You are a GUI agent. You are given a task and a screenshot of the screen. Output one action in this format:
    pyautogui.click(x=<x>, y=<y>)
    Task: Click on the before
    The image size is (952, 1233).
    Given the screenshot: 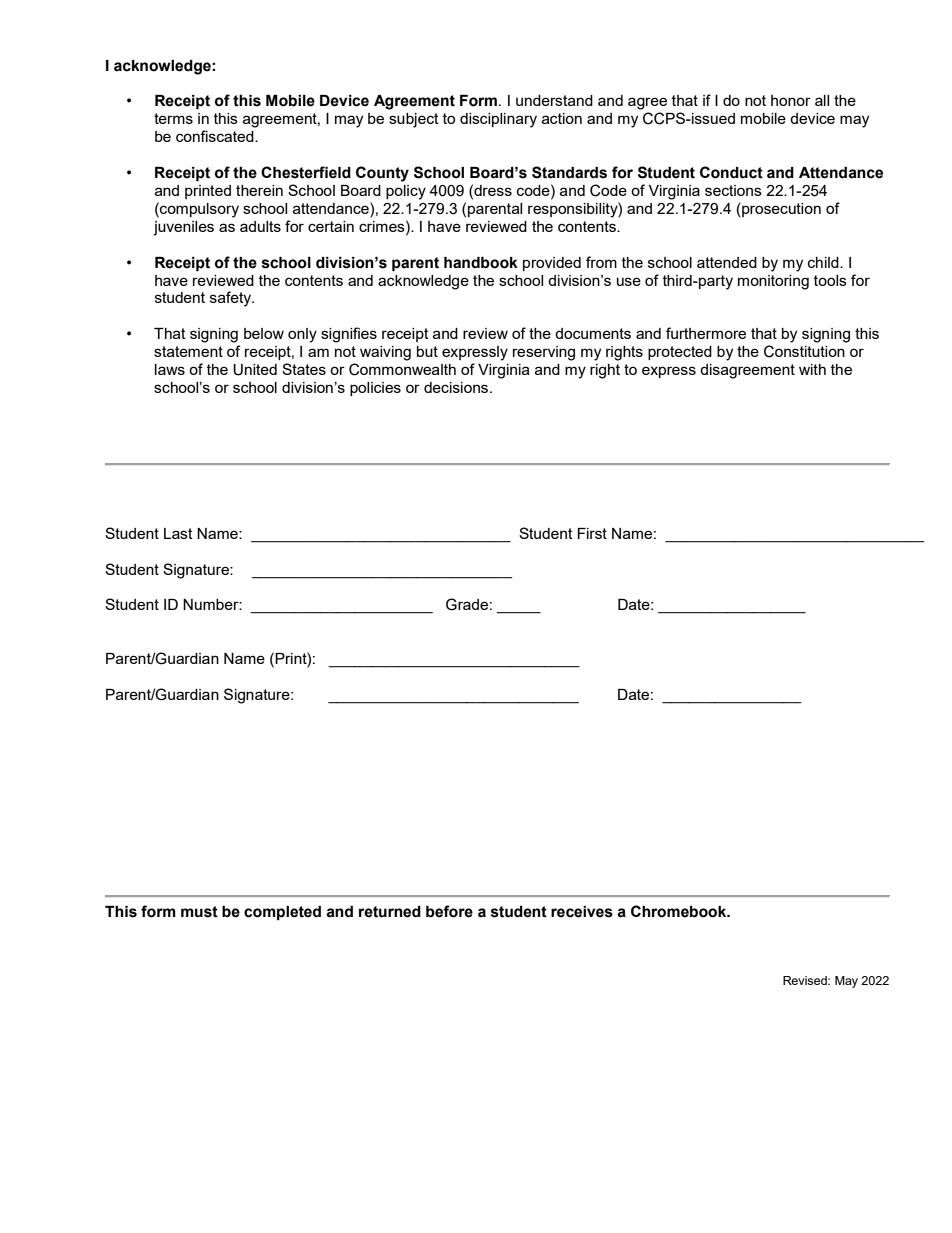 What is the action you would take?
    pyautogui.click(x=449, y=911)
